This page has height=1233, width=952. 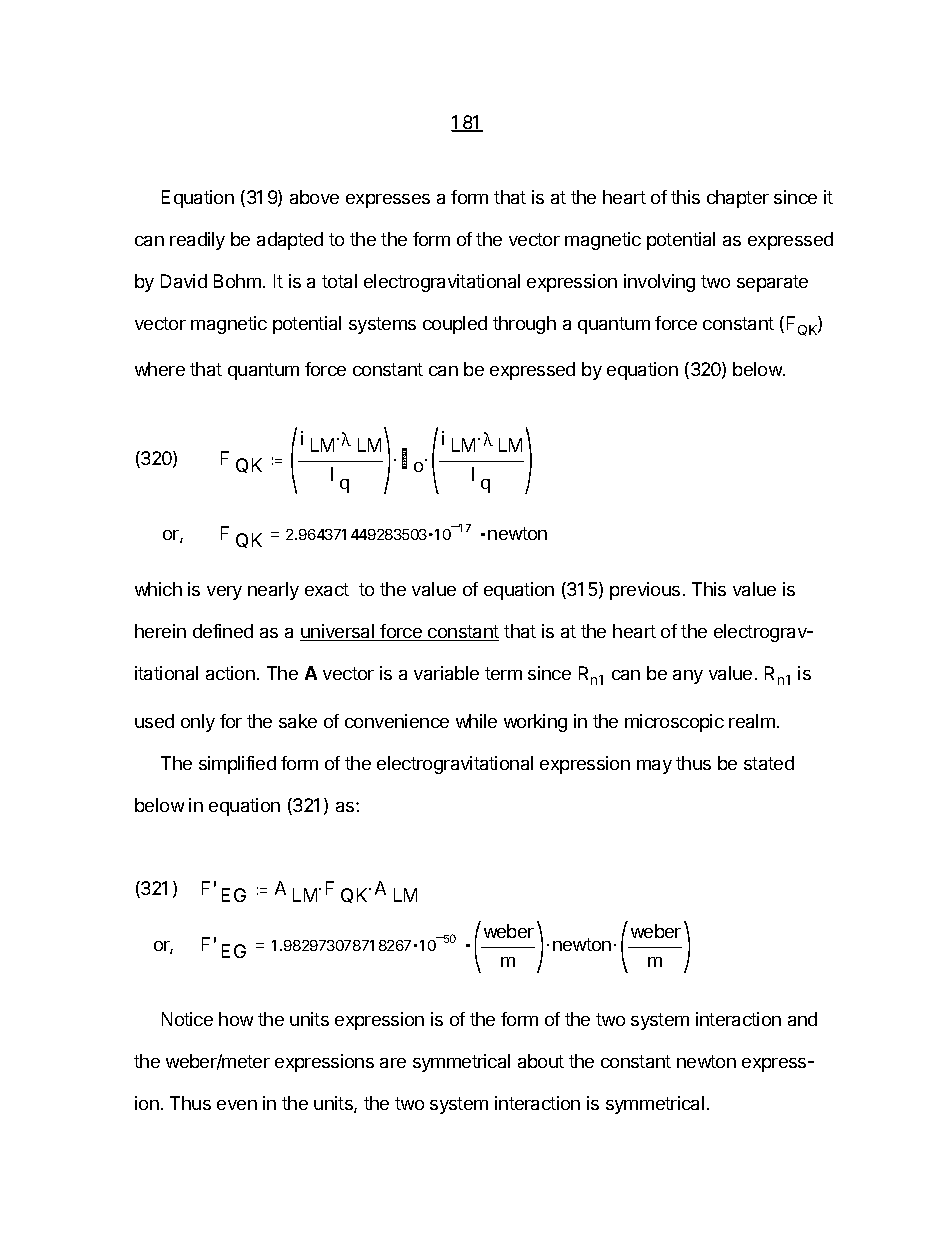 What do you see at coordinates (476, 721) in the page?
I see `while` at bounding box center [476, 721].
